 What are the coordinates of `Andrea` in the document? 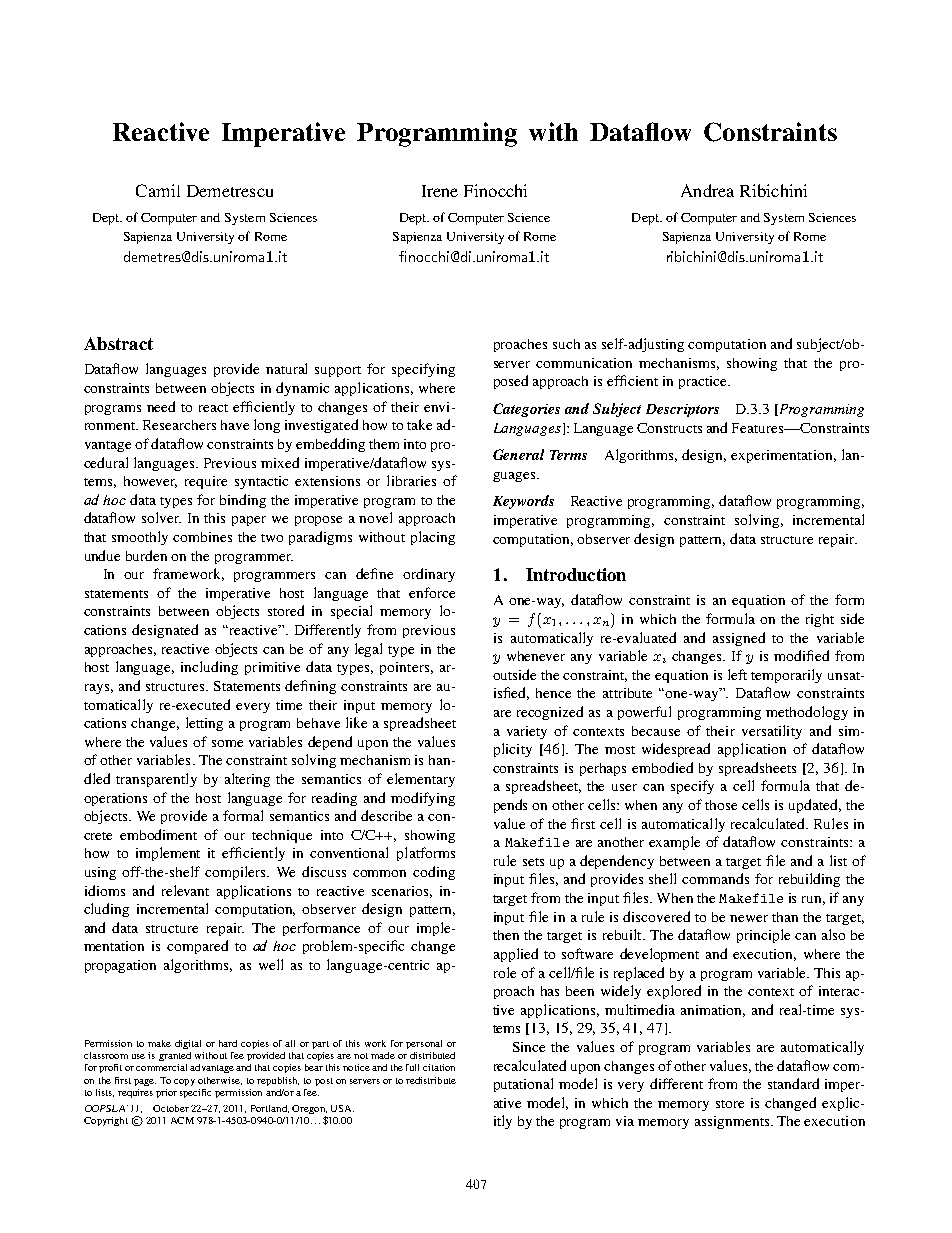 It's located at (707, 190).
